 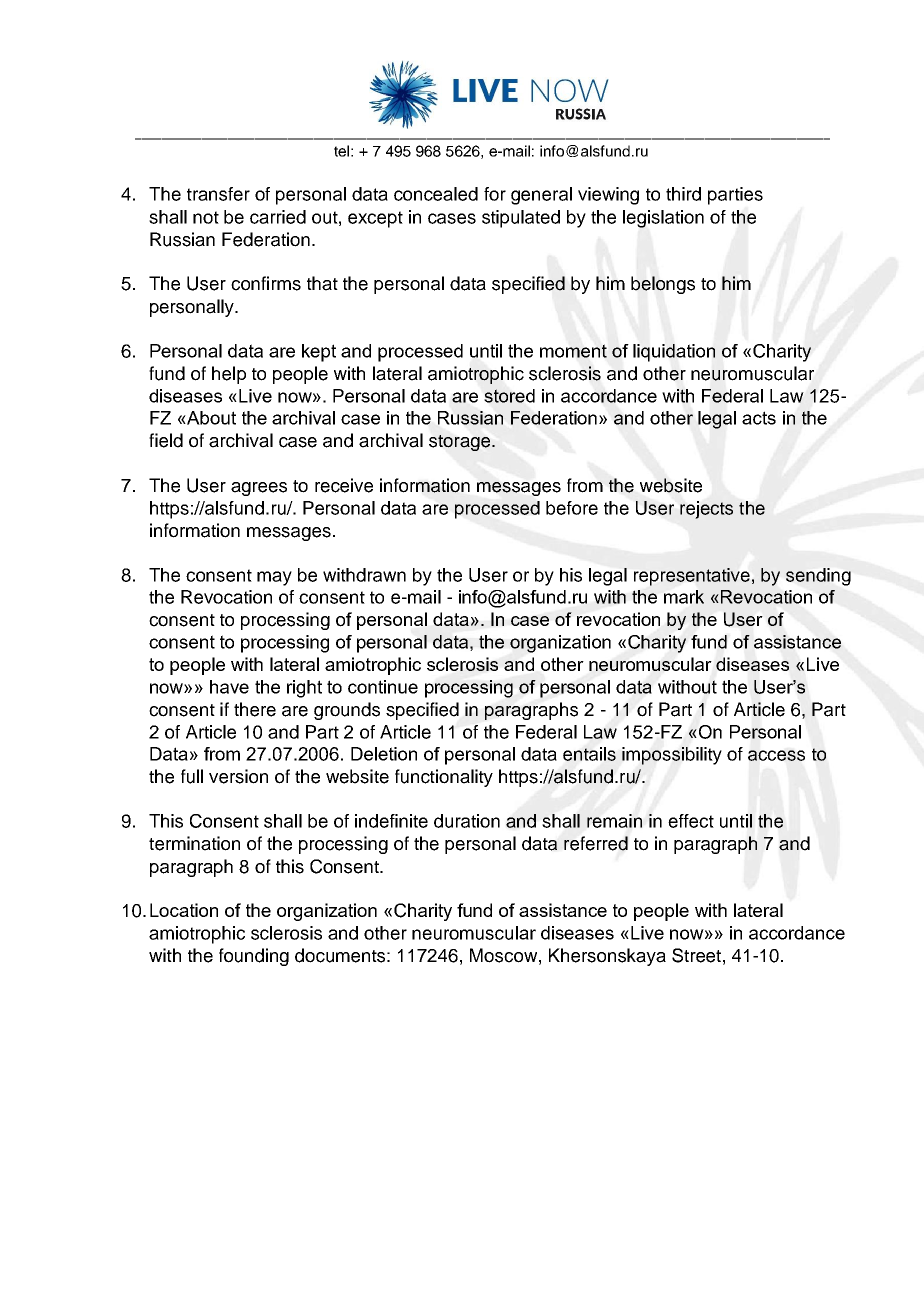 I want to click on carried, so click(x=278, y=217).
